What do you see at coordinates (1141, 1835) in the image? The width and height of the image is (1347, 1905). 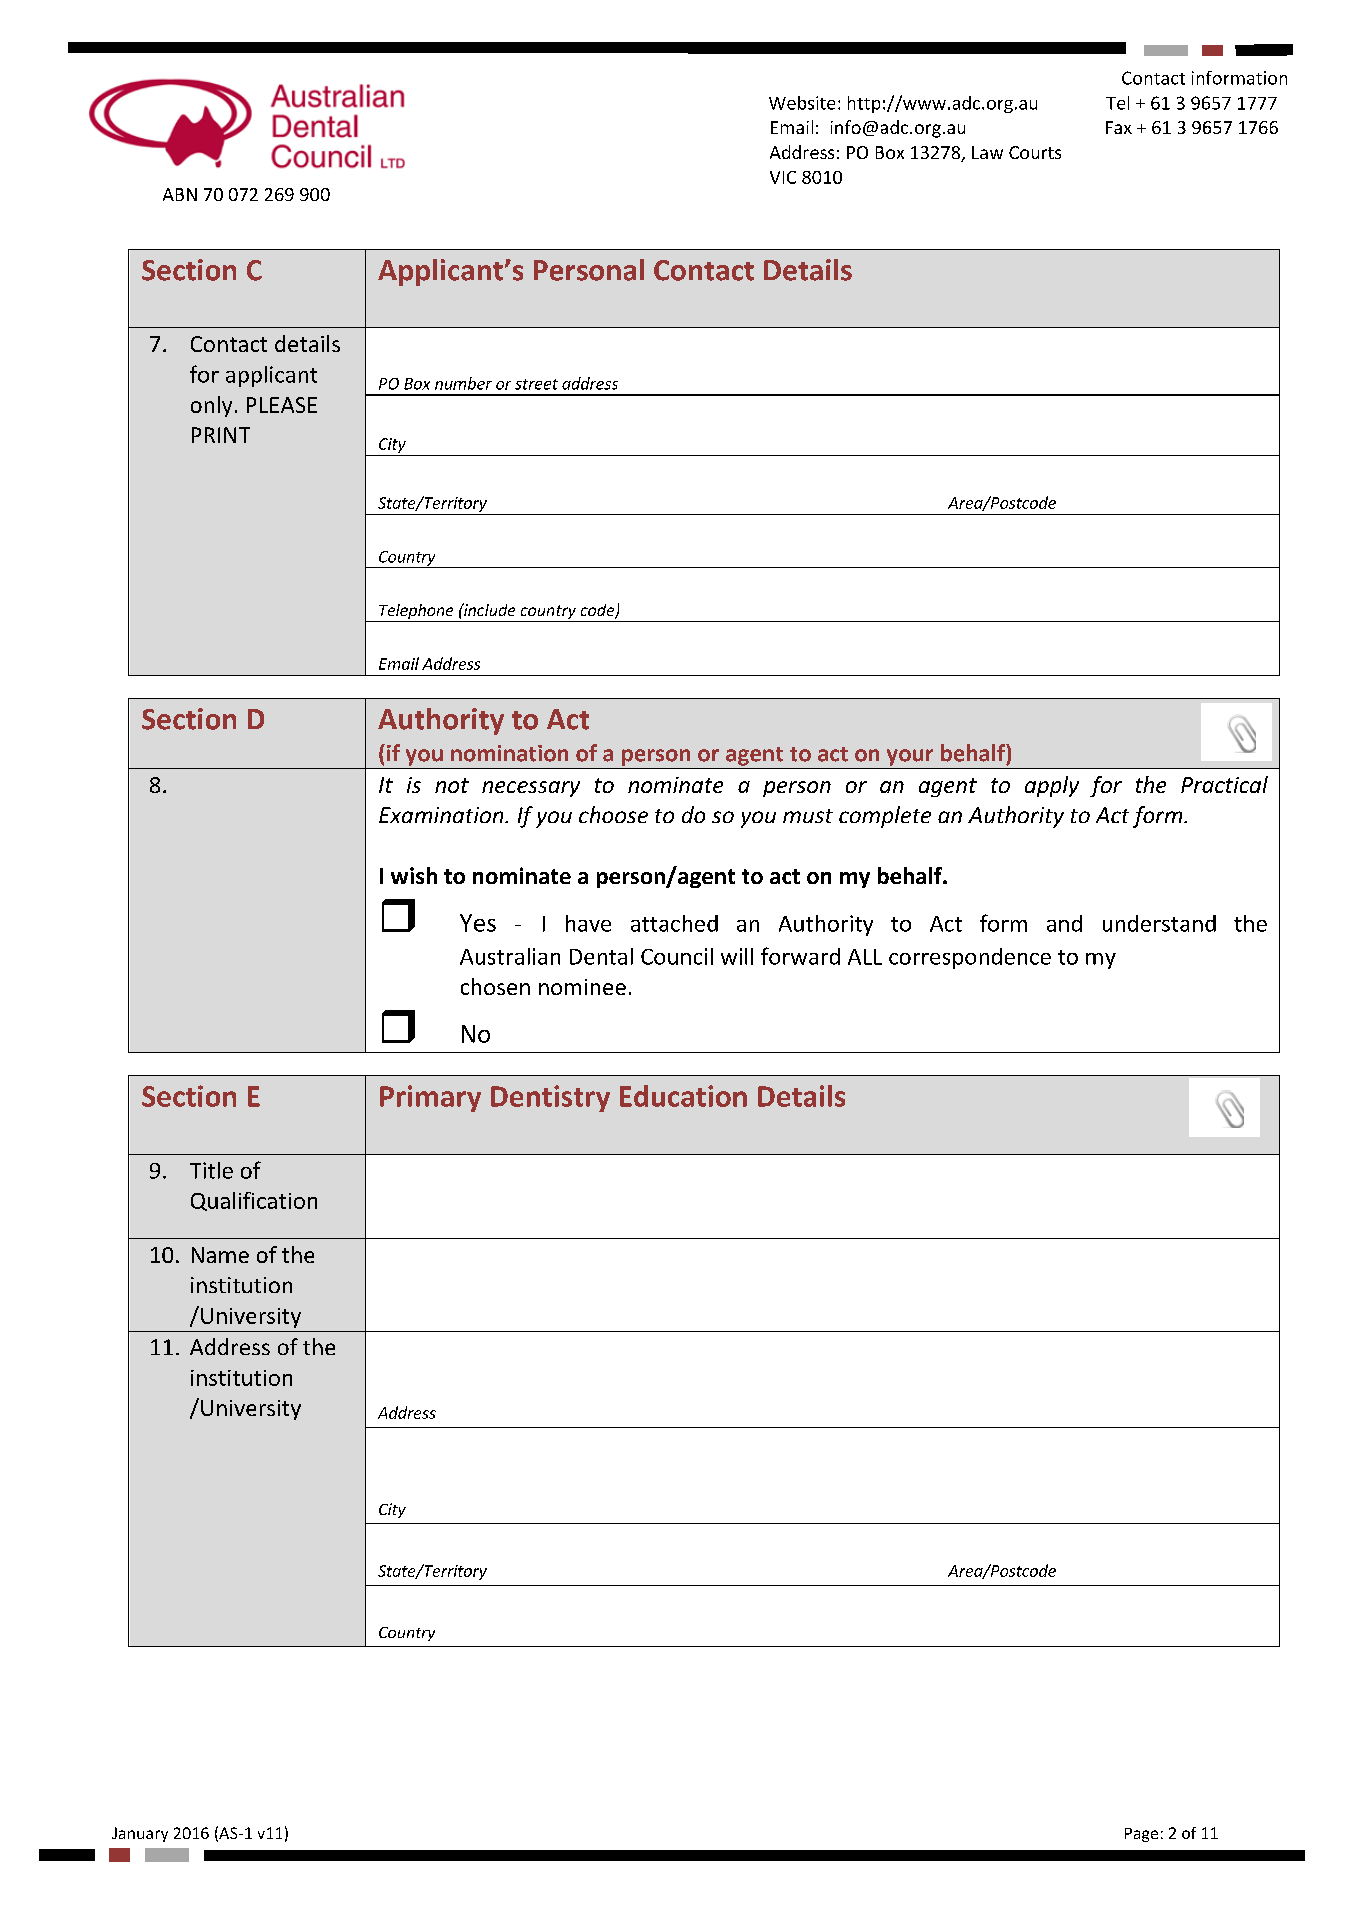 I see `Page` at bounding box center [1141, 1835].
